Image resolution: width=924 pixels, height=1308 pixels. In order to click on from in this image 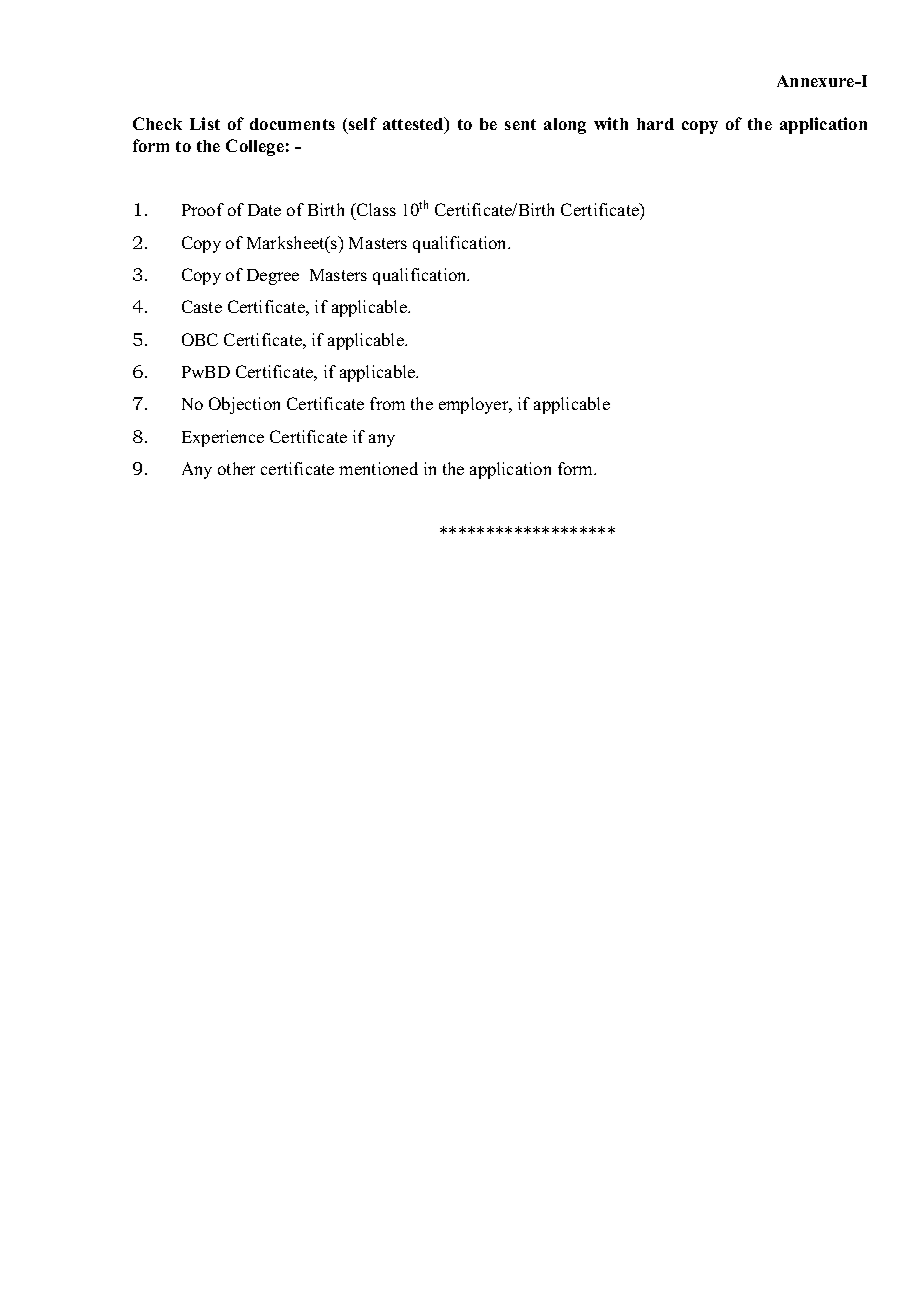, I will do `click(387, 403)`.
